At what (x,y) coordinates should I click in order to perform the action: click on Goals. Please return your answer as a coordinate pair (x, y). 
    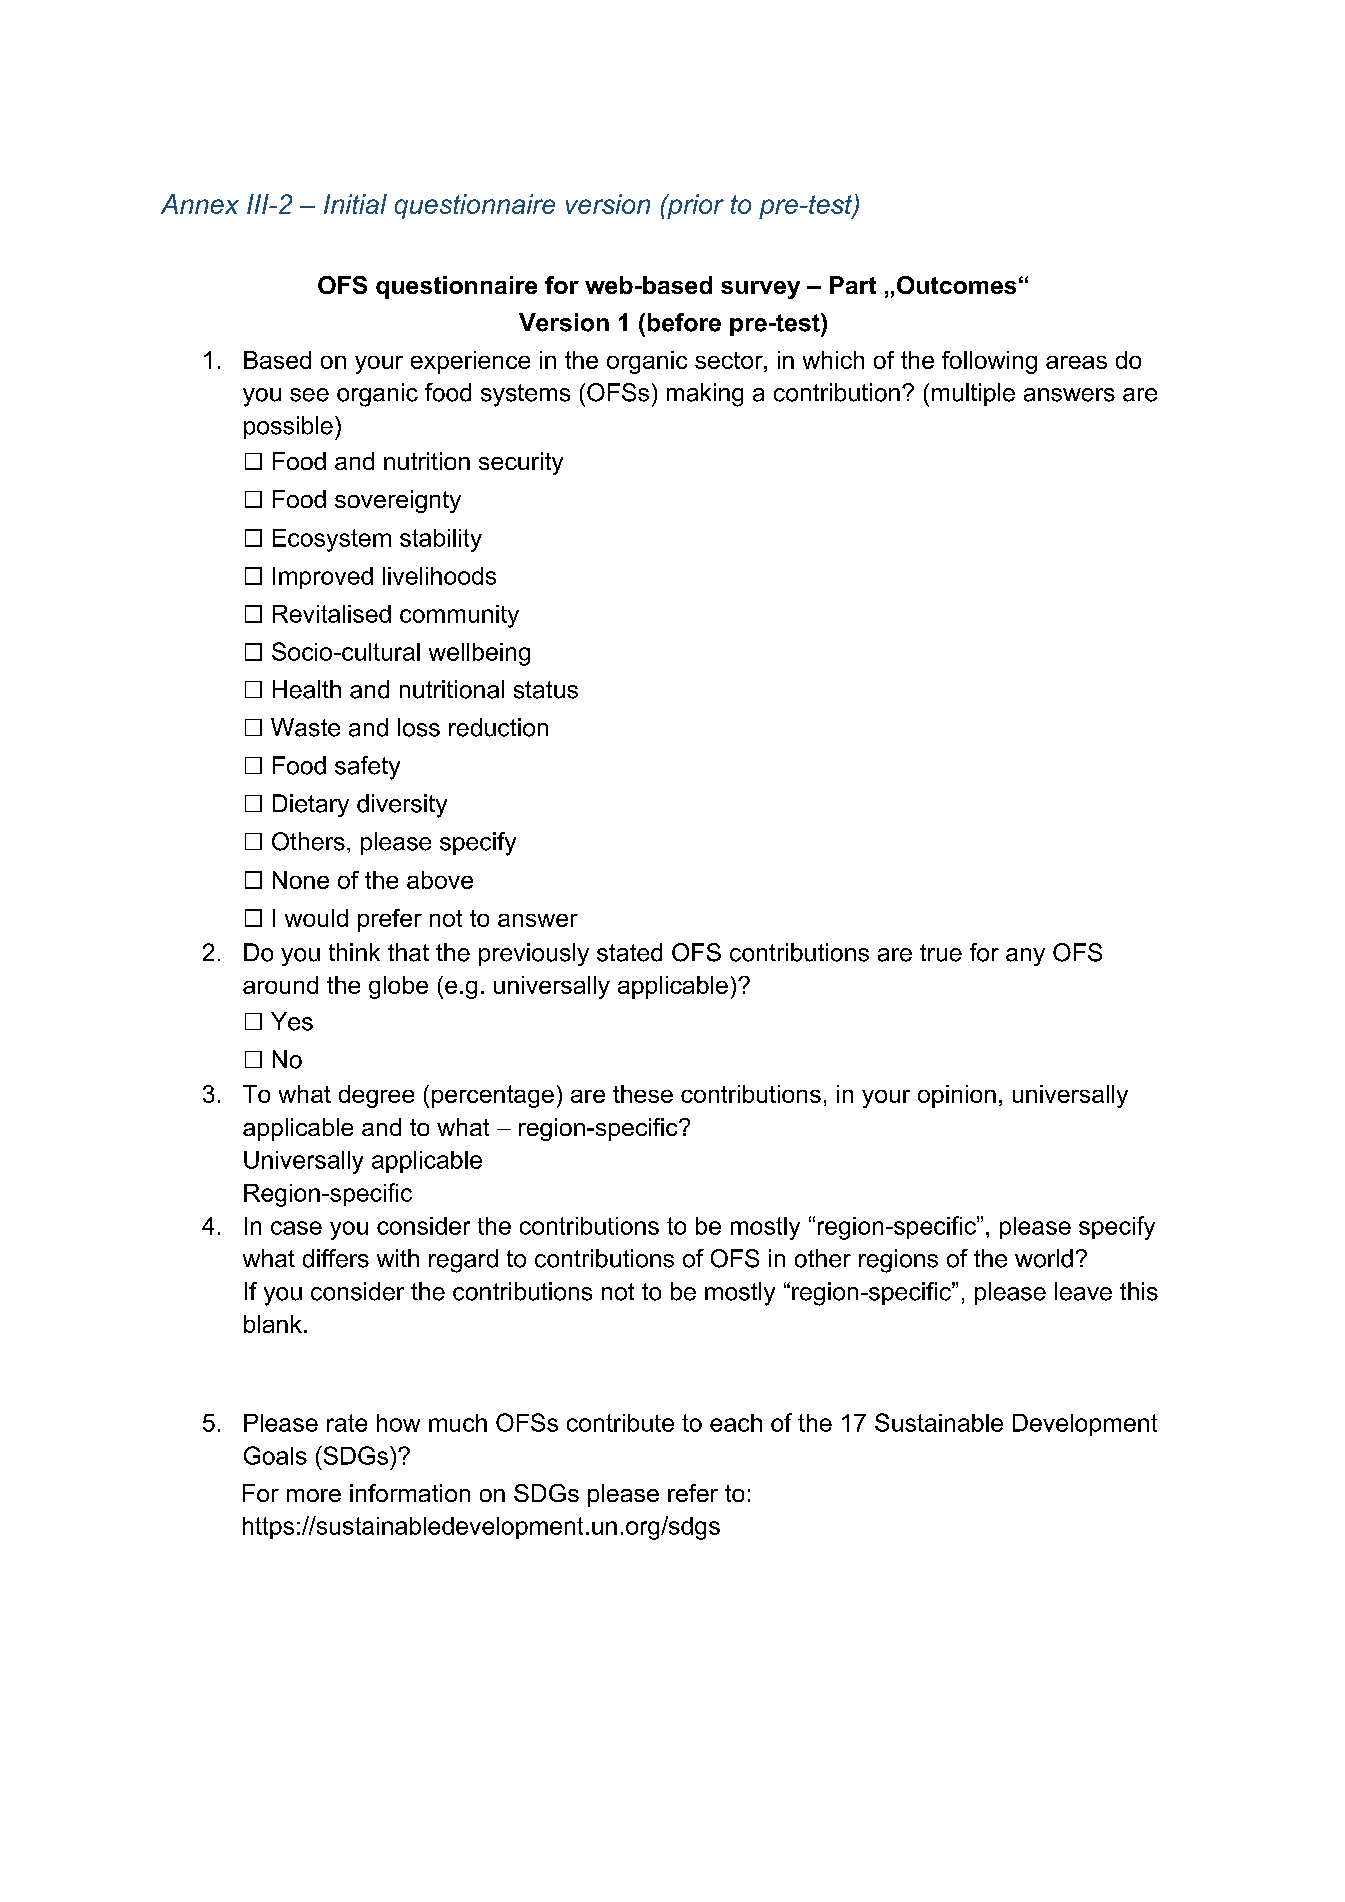
    Looking at the image, I should click on (275, 1455).
